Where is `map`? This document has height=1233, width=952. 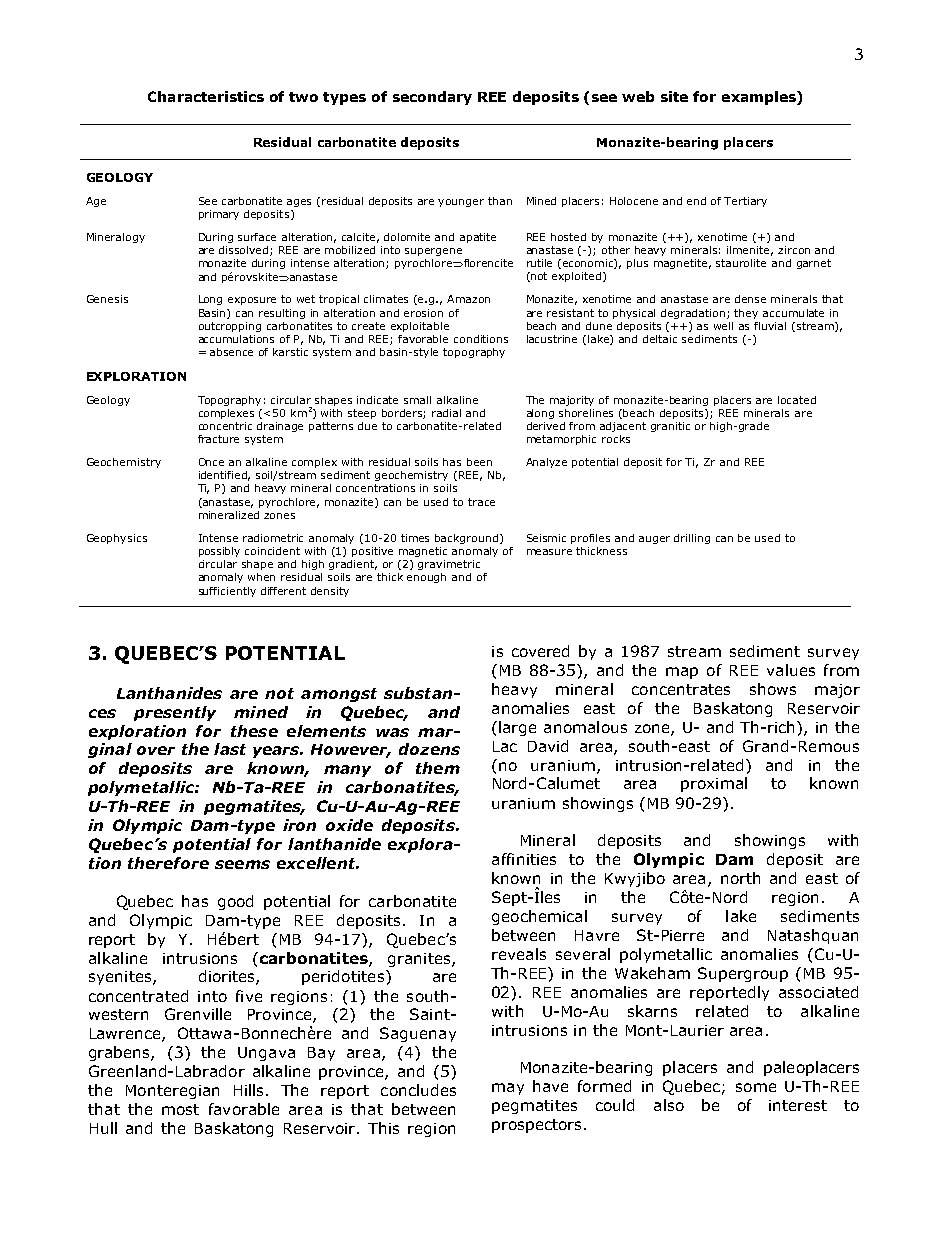 map is located at coordinates (682, 673).
